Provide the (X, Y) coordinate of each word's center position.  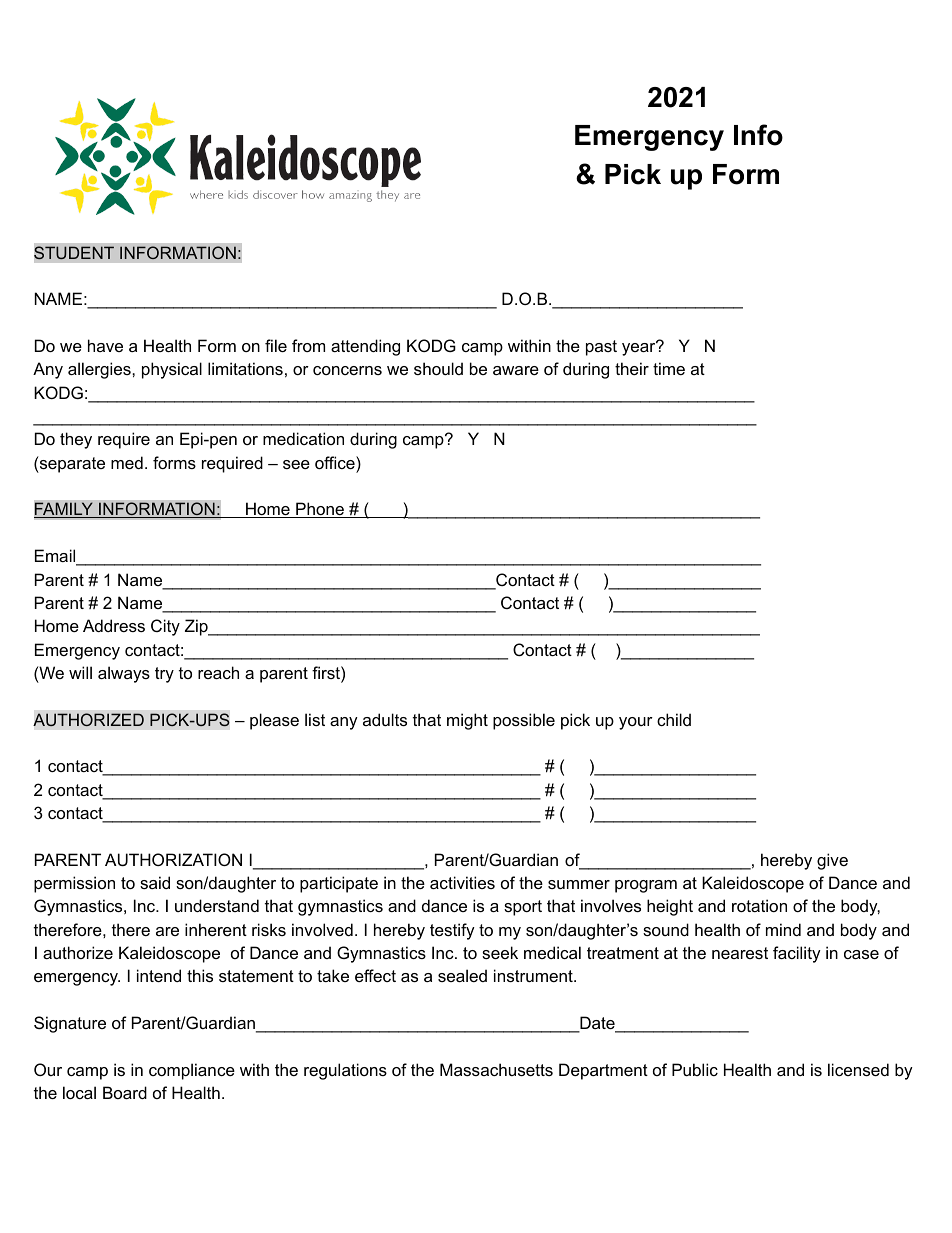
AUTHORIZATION (173, 859)
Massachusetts (496, 1069)
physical (172, 370)
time (669, 368)
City (165, 627)
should (438, 368)
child (674, 719)
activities (462, 882)
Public (695, 1069)
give (832, 861)
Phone (320, 510)
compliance (192, 1071)
